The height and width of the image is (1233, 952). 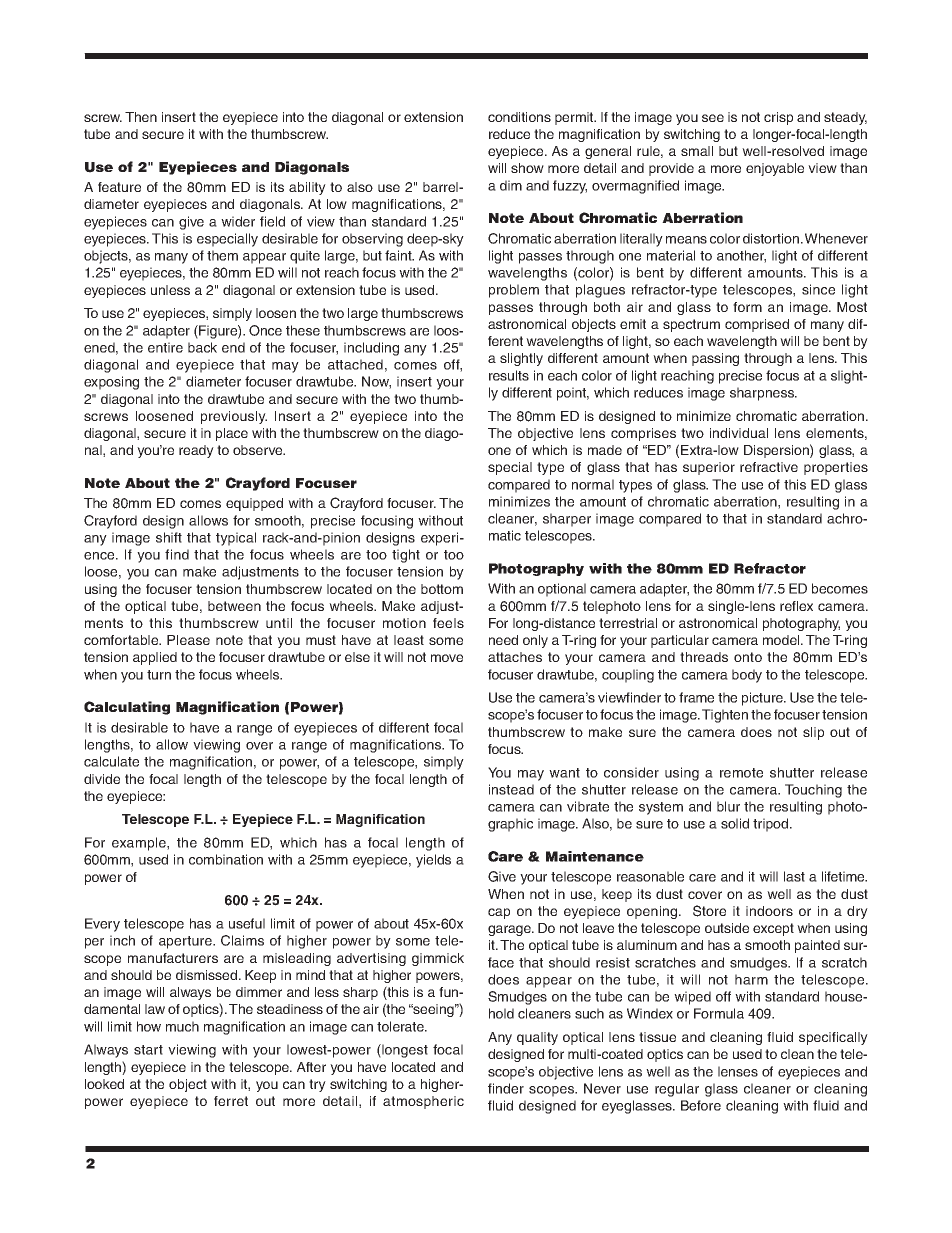 What do you see at coordinates (448, 623) in the image?
I see `feels` at bounding box center [448, 623].
